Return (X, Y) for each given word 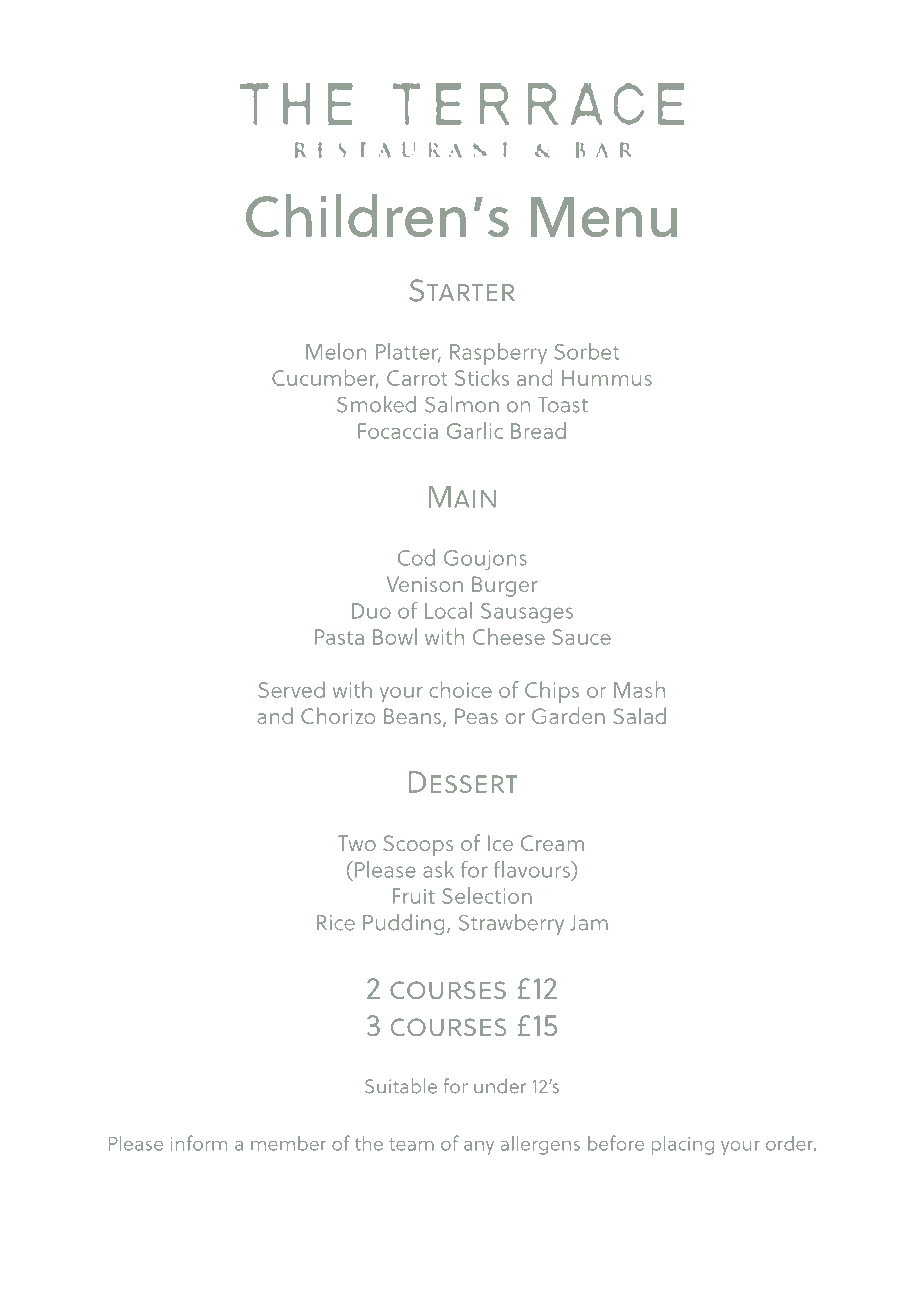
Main (462, 497)
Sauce (581, 637)
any (479, 1148)
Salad (639, 715)
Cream (552, 843)
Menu (604, 217)
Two (357, 843)
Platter (408, 352)
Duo (371, 611)
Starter (462, 290)
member (288, 1143)
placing (683, 1145)
